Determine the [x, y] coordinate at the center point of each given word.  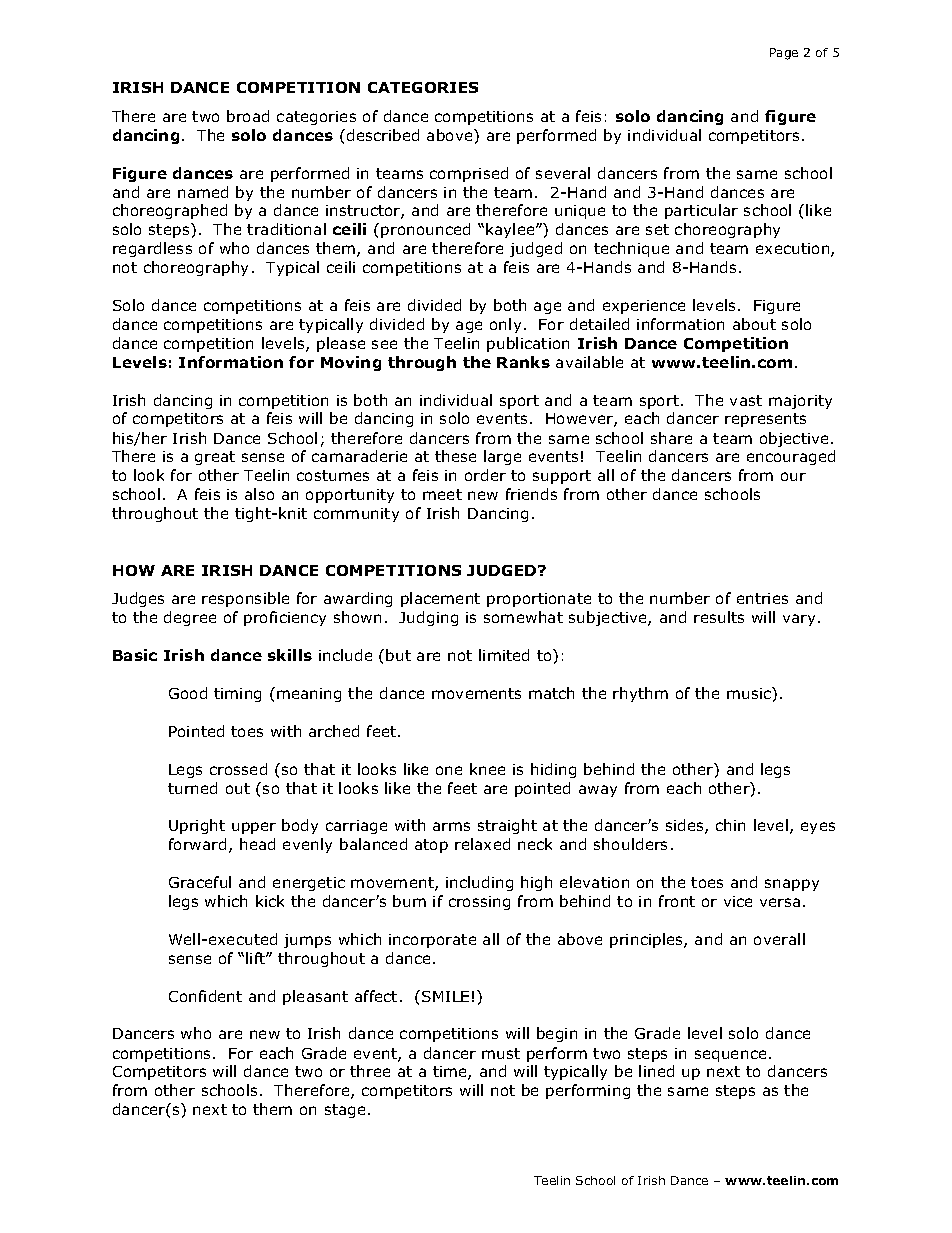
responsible [245, 599]
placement [440, 599]
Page [784, 54]
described [383, 135]
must [501, 1053]
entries [762, 598]
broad [248, 116]
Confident [205, 996]
